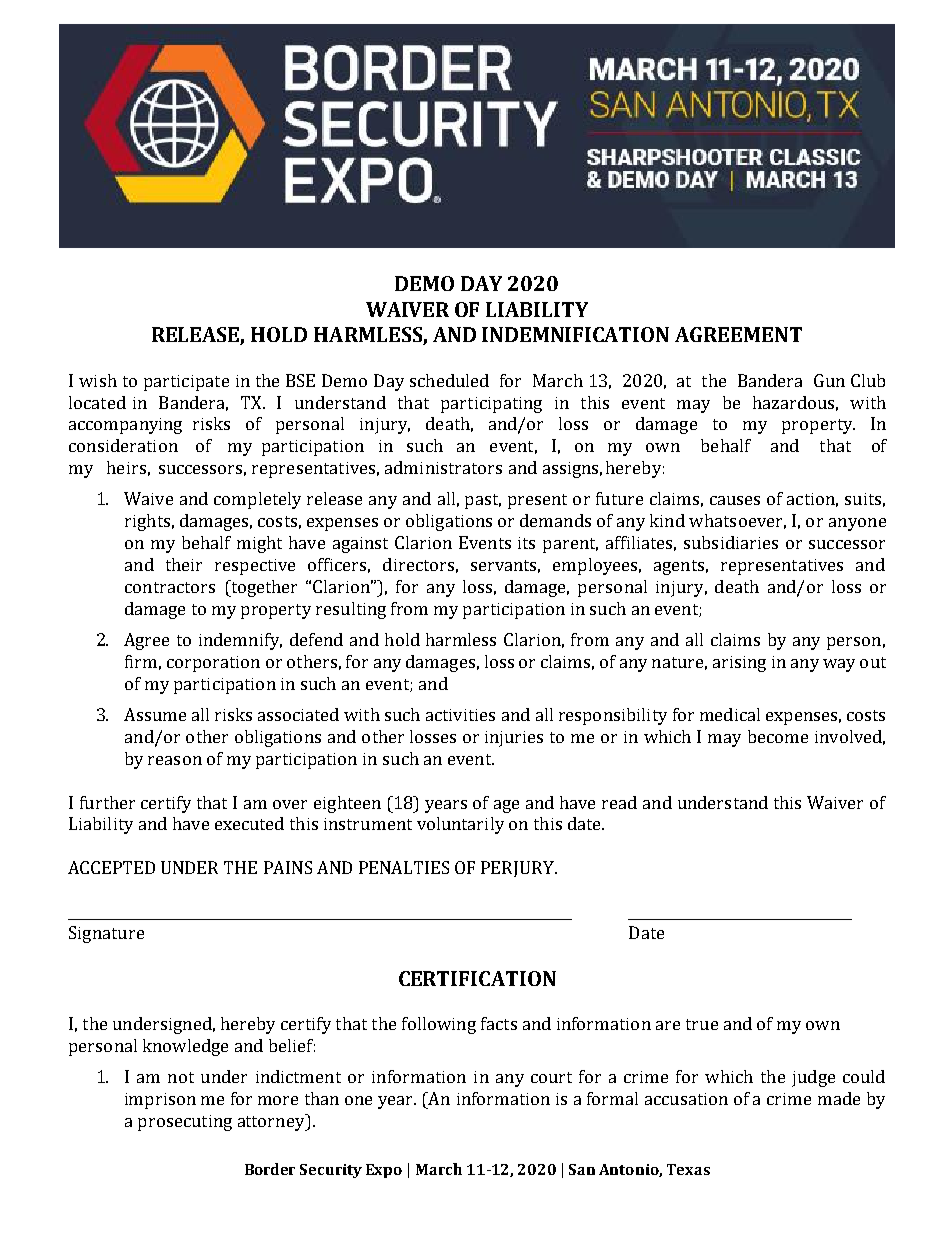 The width and height of the screenshot is (952, 1233). I want to click on CERTIFICATION, so click(477, 978).
